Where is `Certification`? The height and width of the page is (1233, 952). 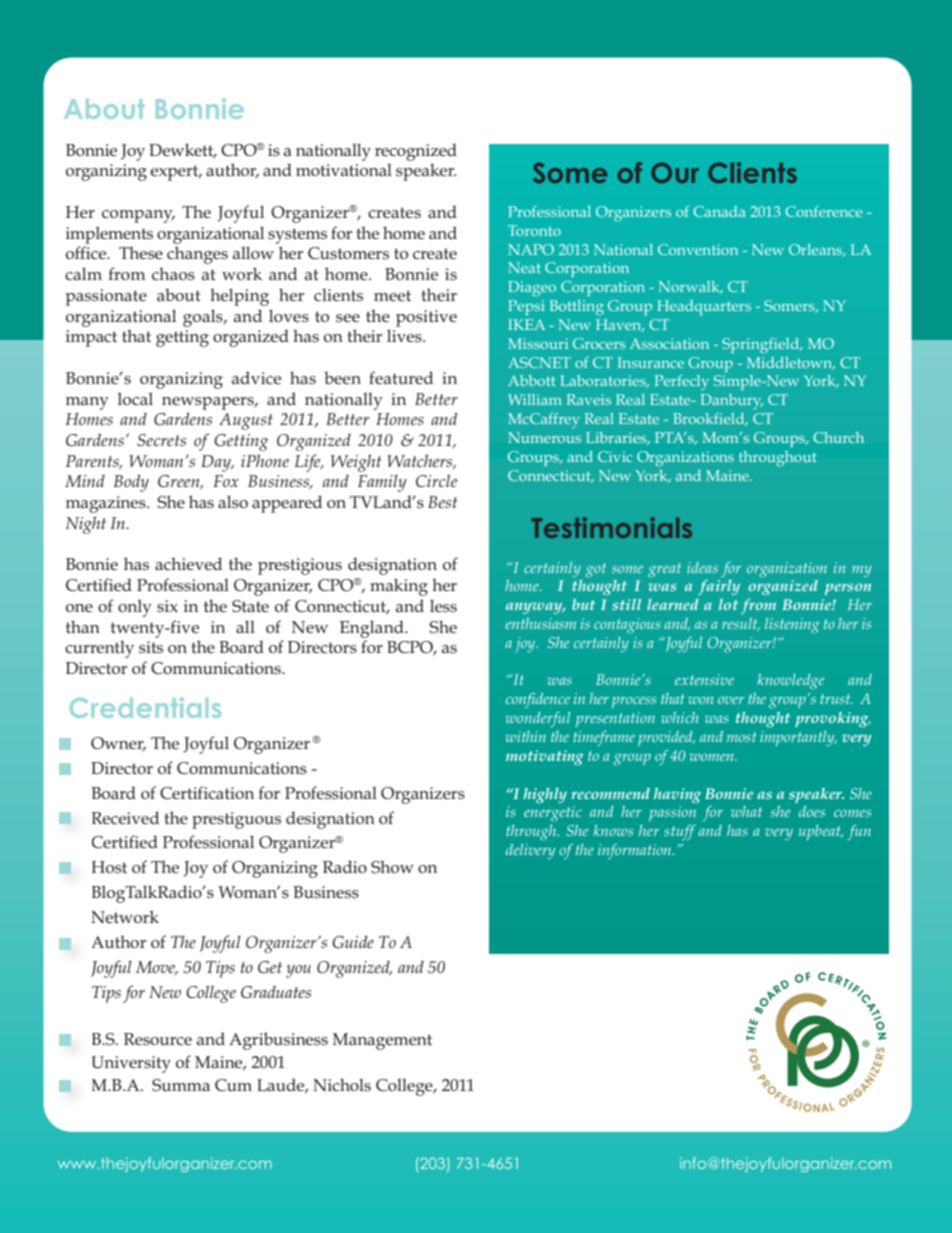 Certification is located at coordinates (207, 792).
